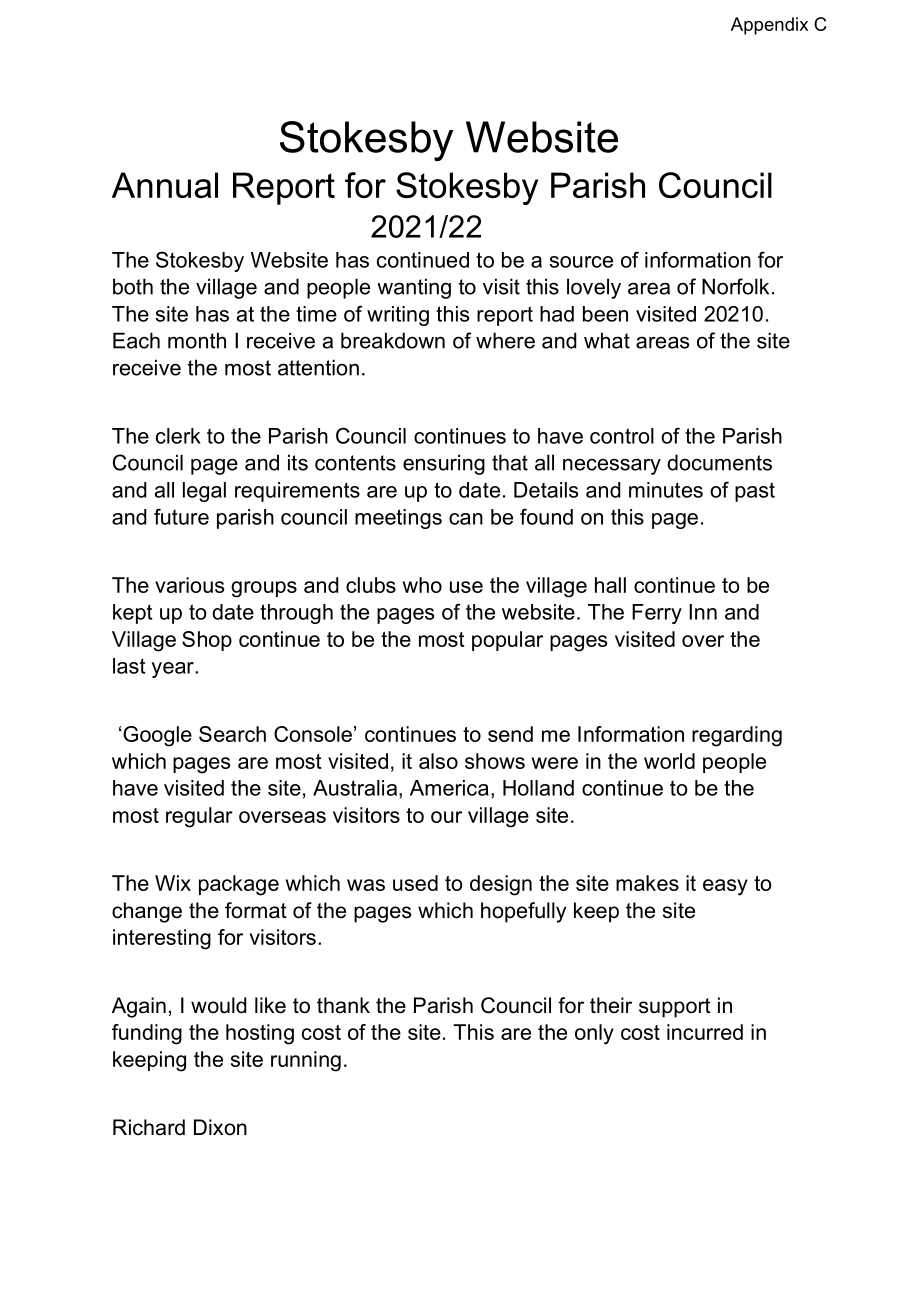  I want to click on clerk, so click(178, 436).
